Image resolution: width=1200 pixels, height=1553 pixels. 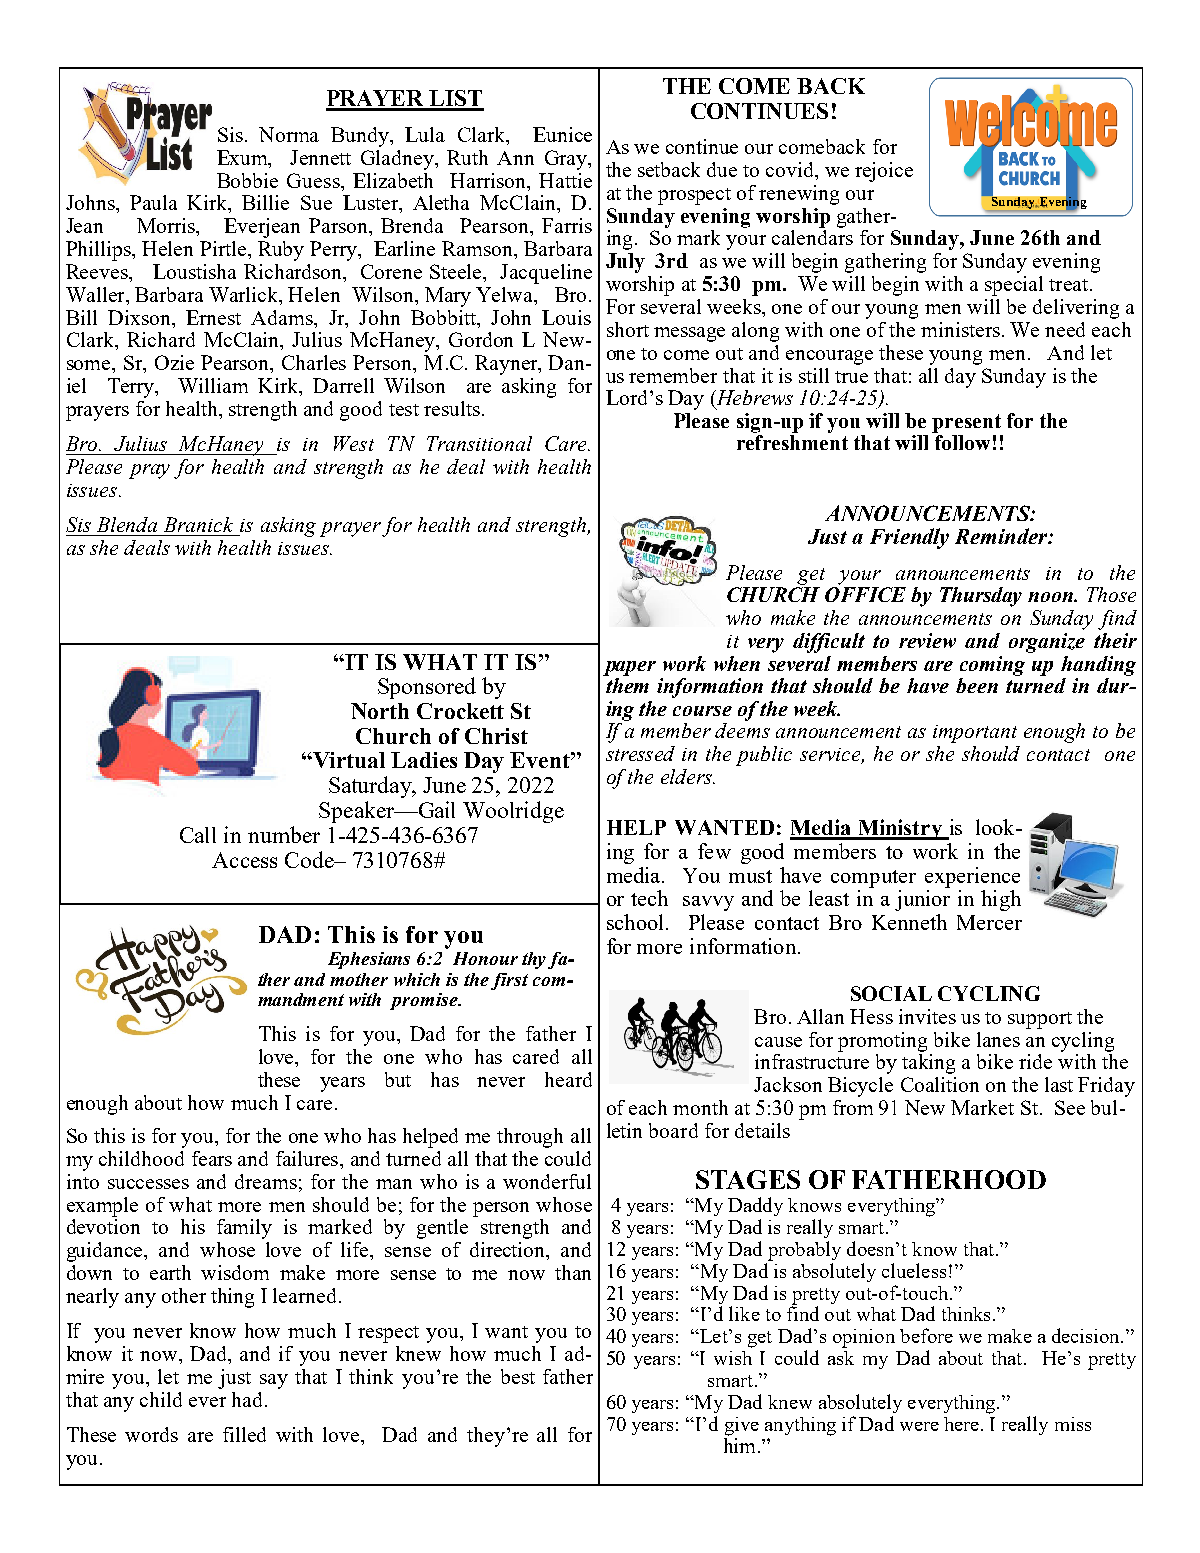 What do you see at coordinates (567, 160) in the screenshot?
I see `Gray` at bounding box center [567, 160].
